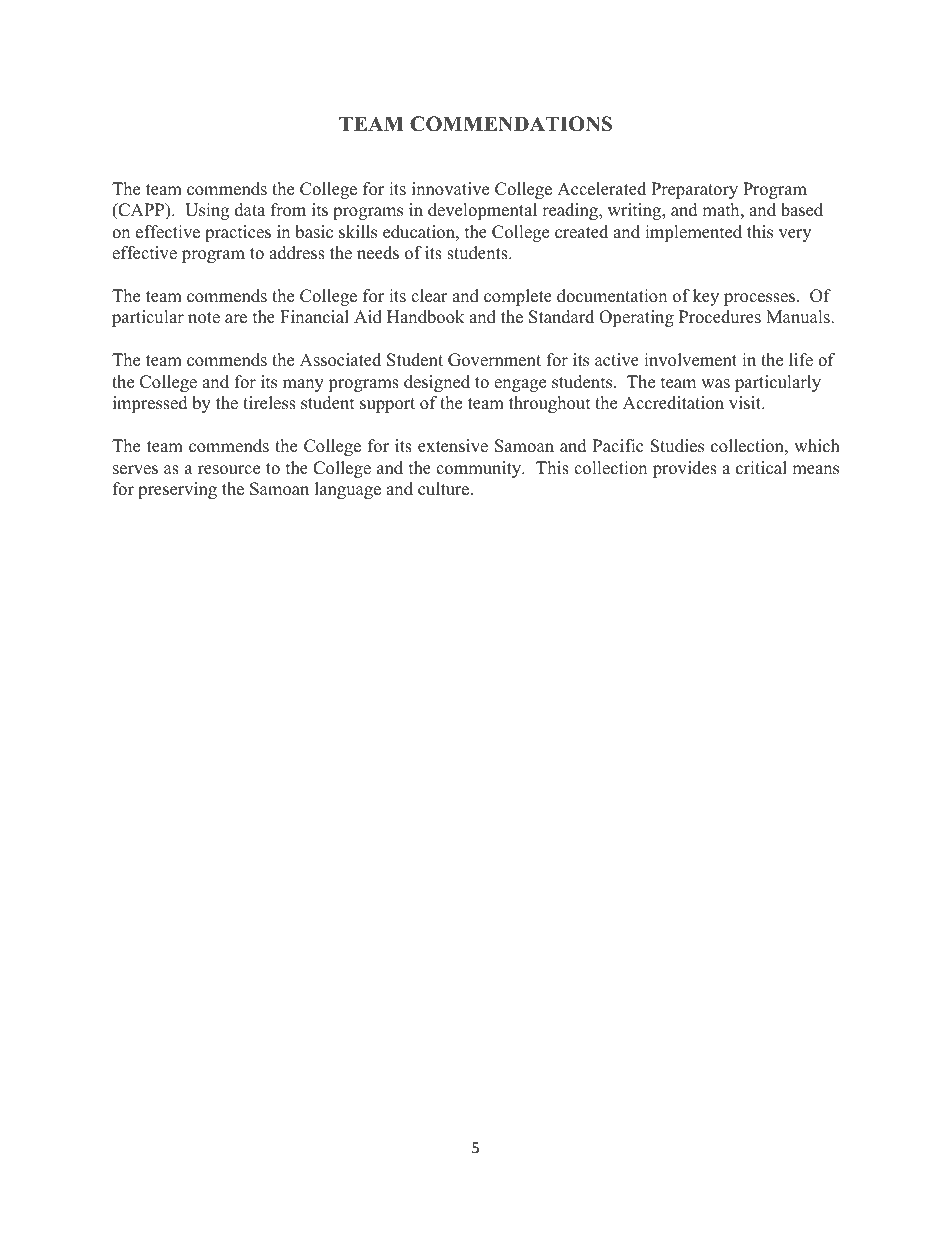  What do you see at coordinates (690, 360) in the page?
I see `involvement` at bounding box center [690, 360].
